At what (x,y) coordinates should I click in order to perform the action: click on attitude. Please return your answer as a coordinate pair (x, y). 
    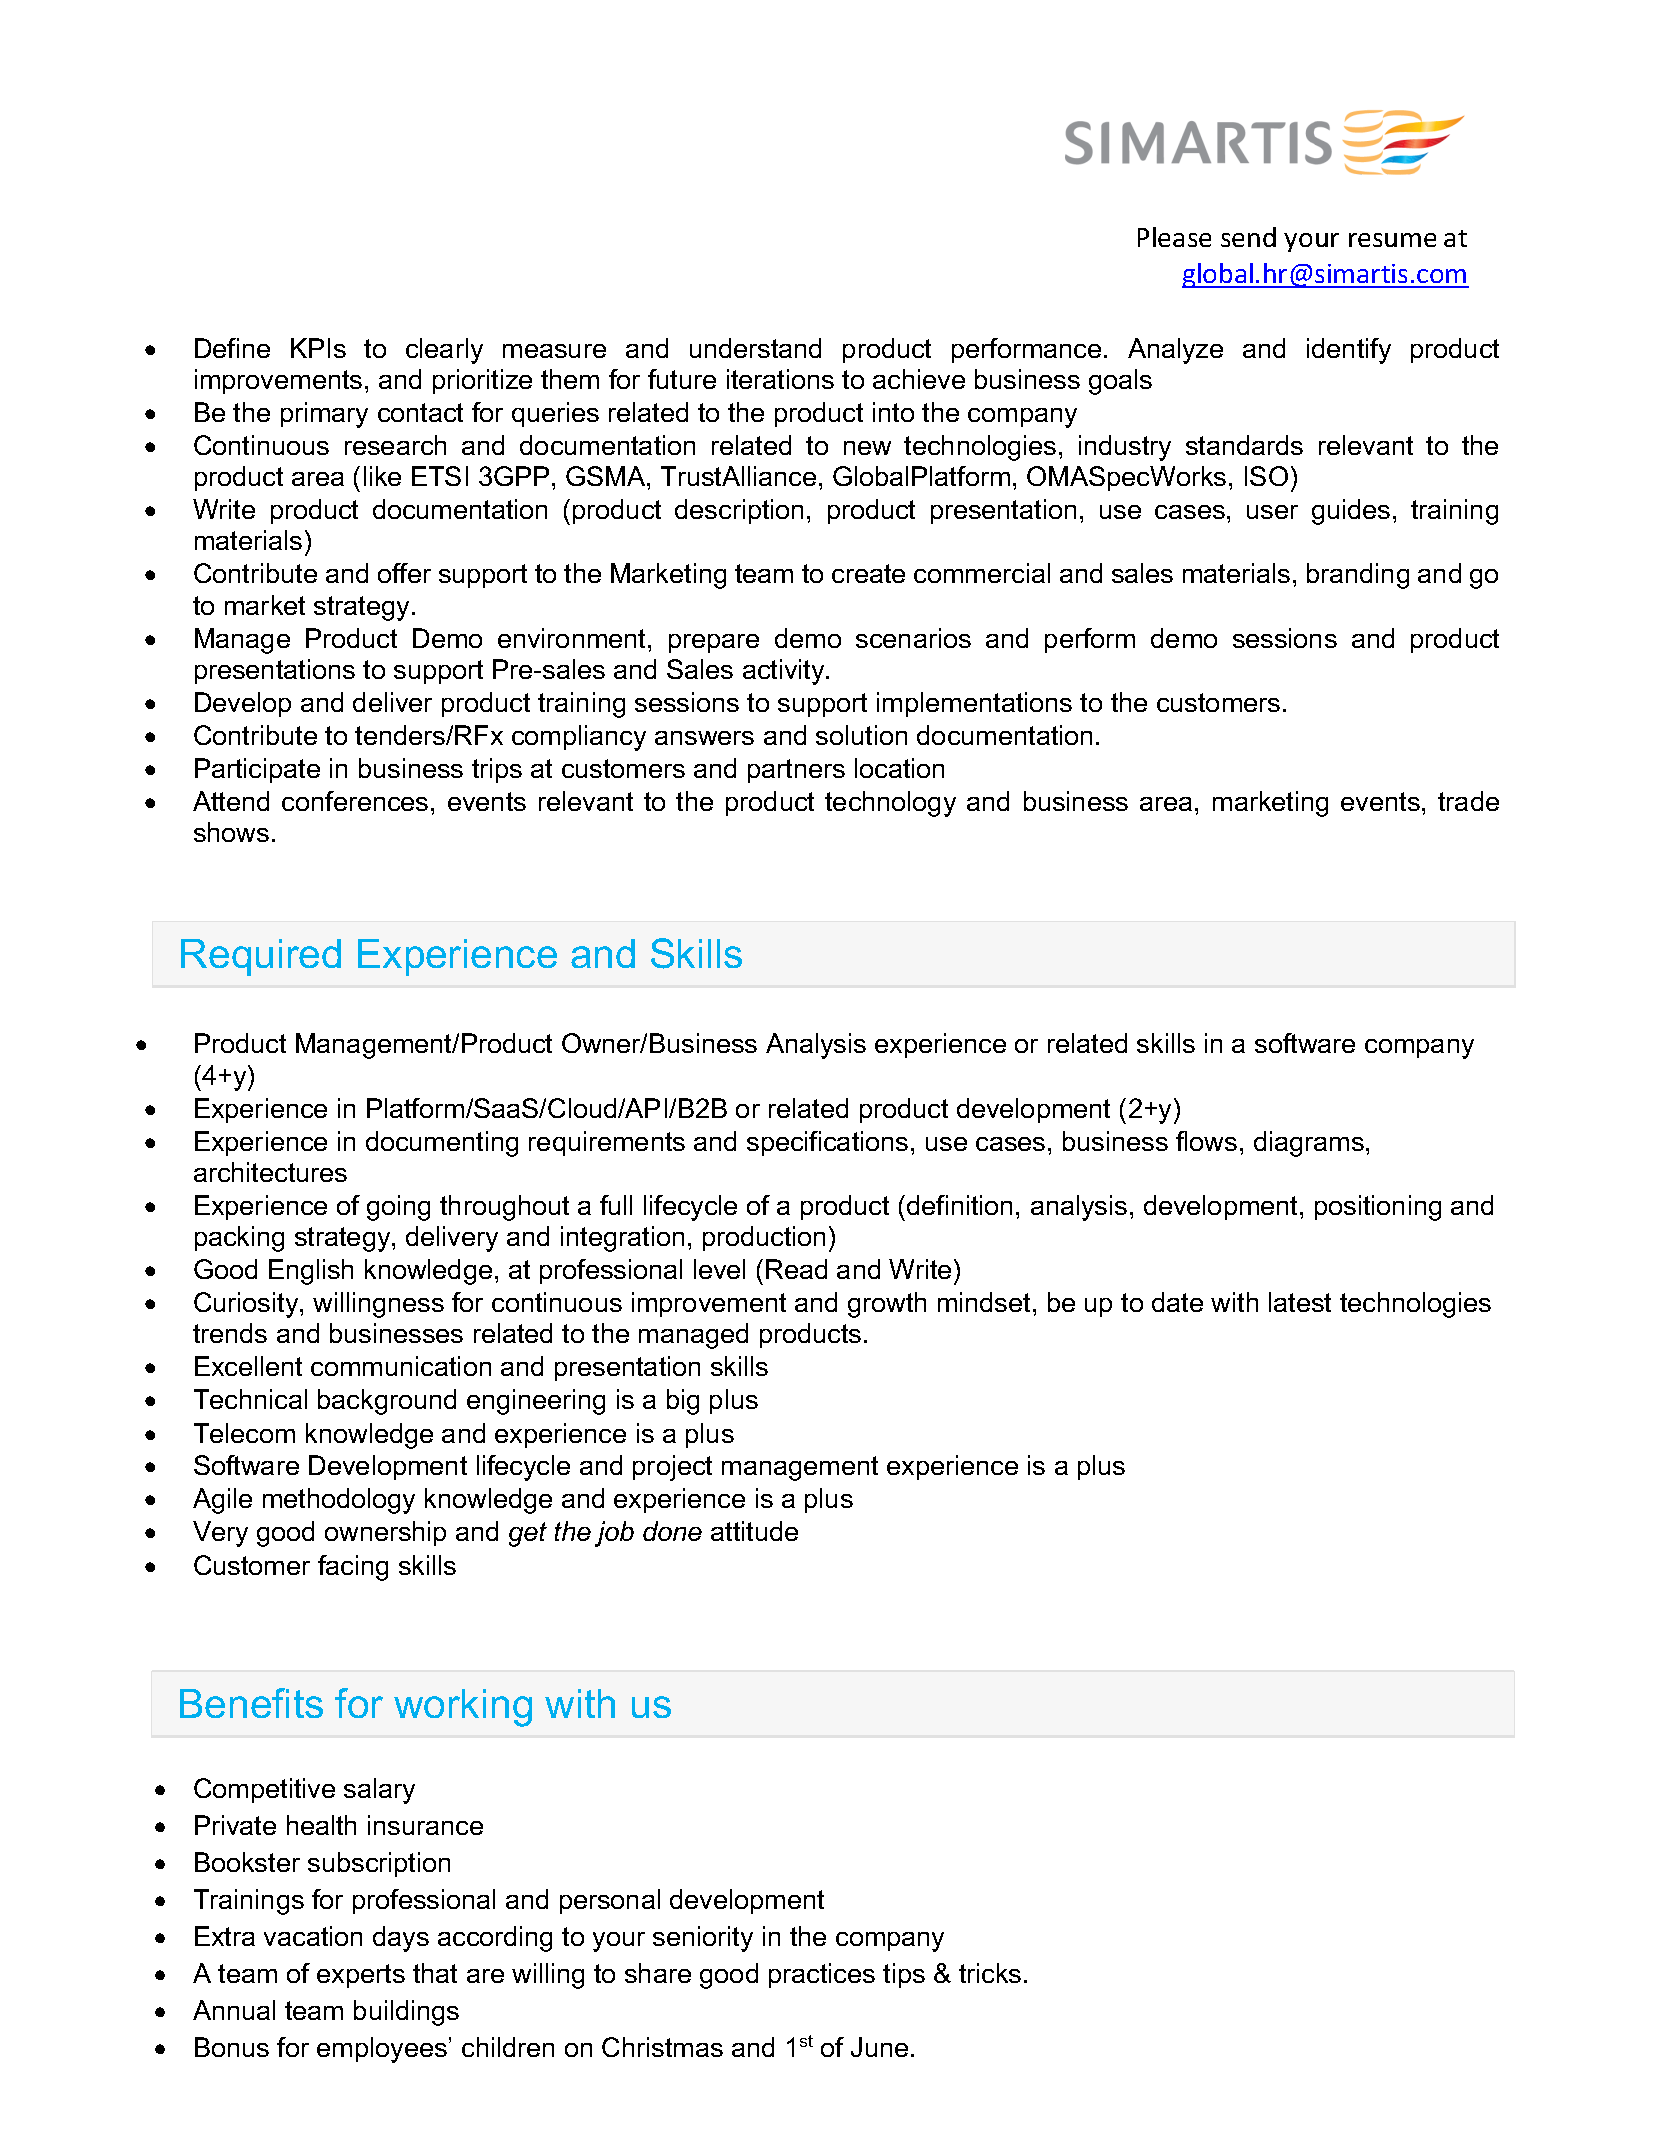
    Looking at the image, I should click on (754, 1531).
